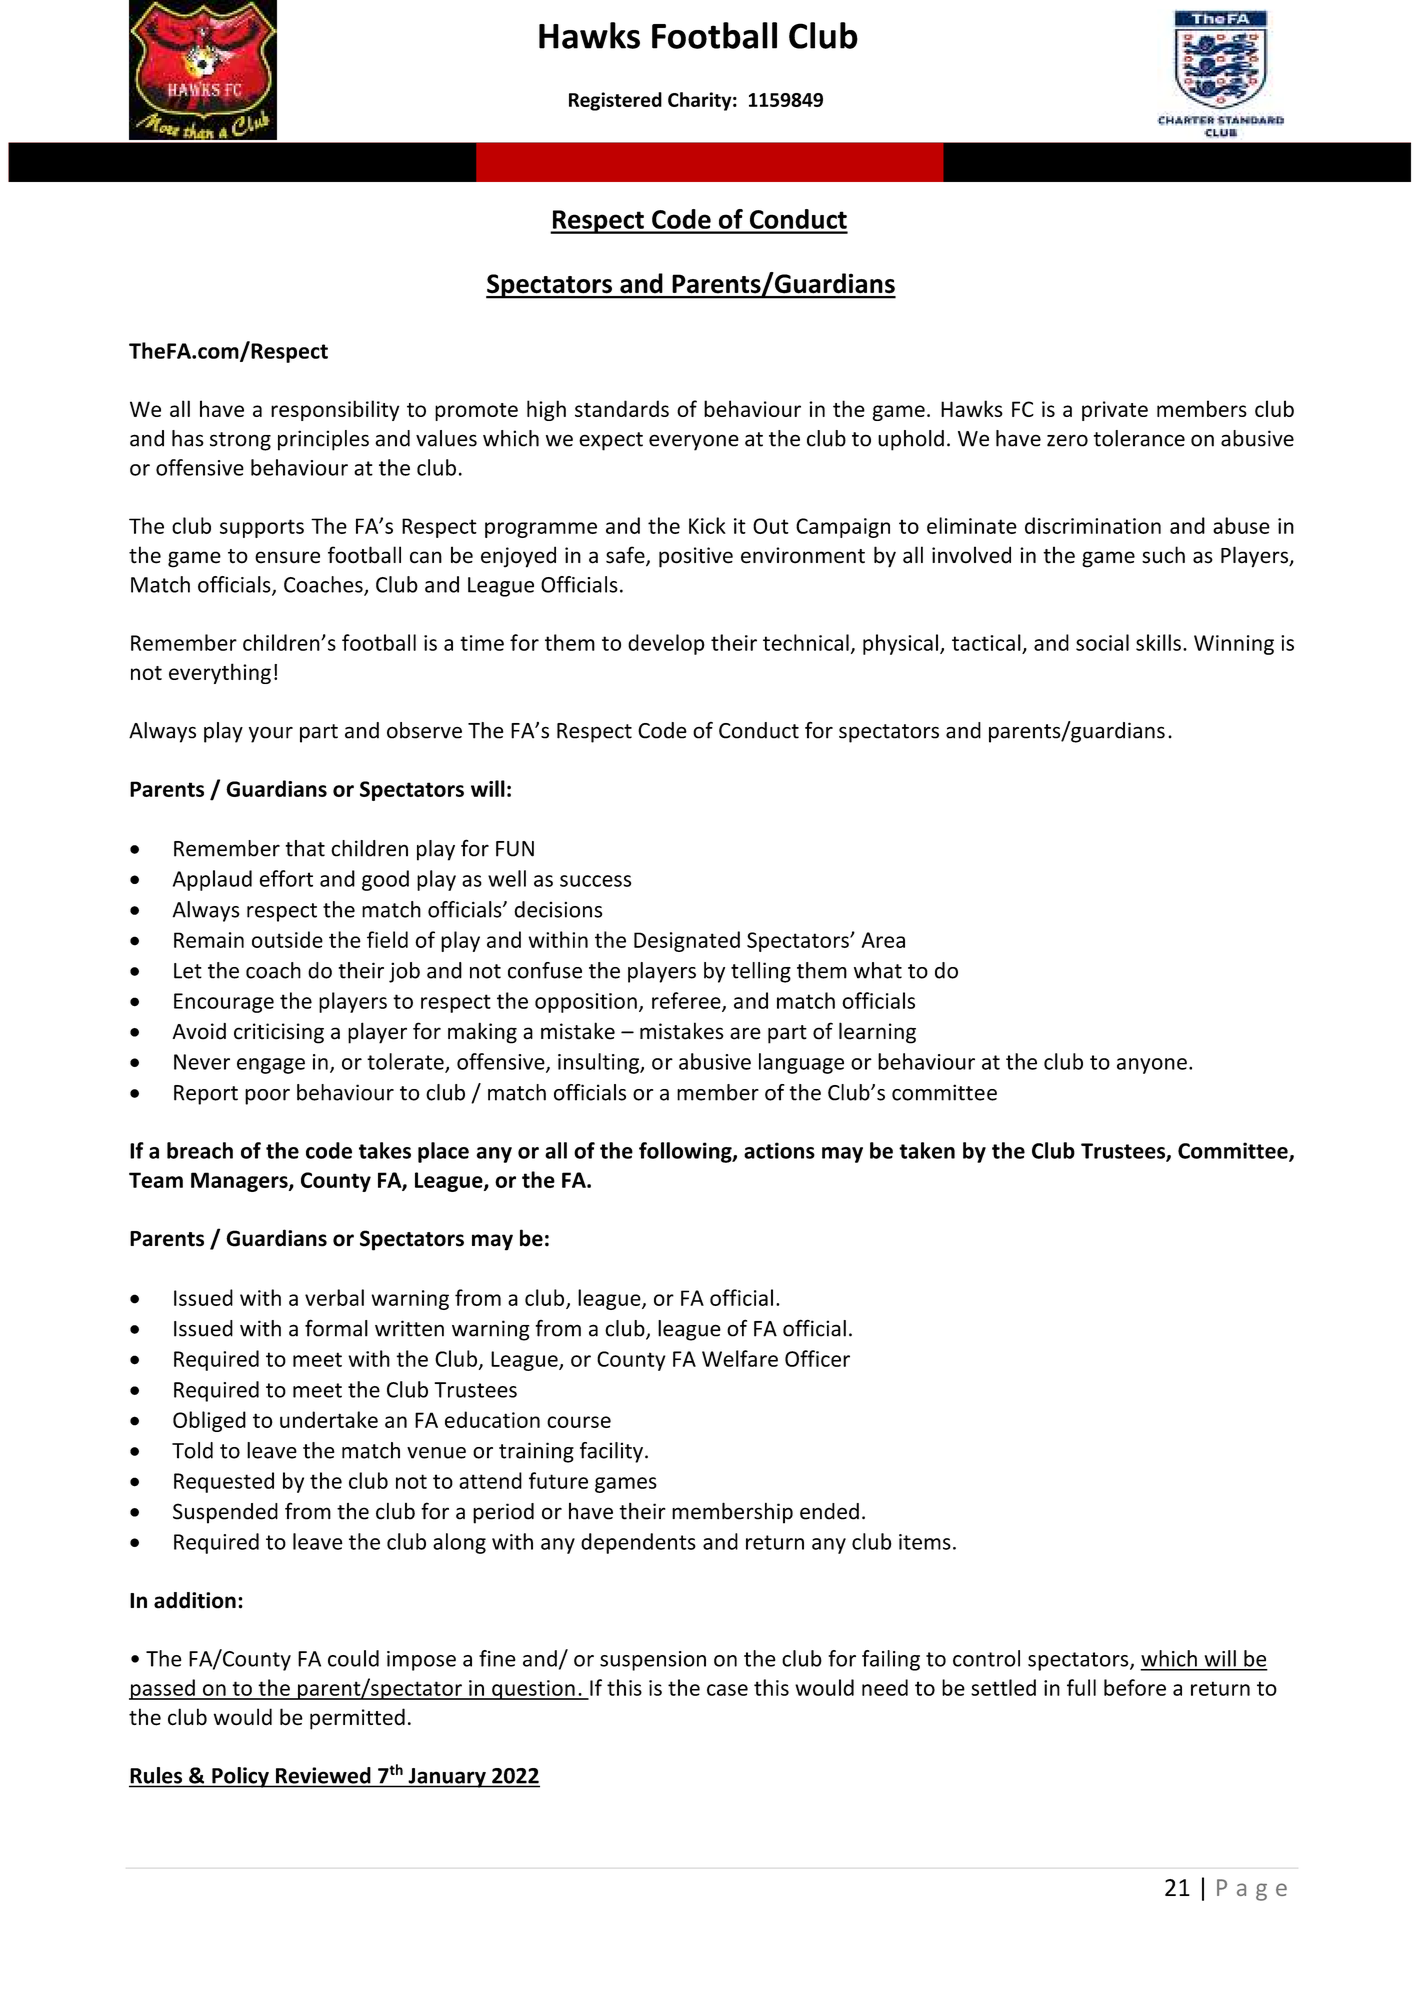  What do you see at coordinates (287, 939) in the page?
I see `outside` at bounding box center [287, 939].
